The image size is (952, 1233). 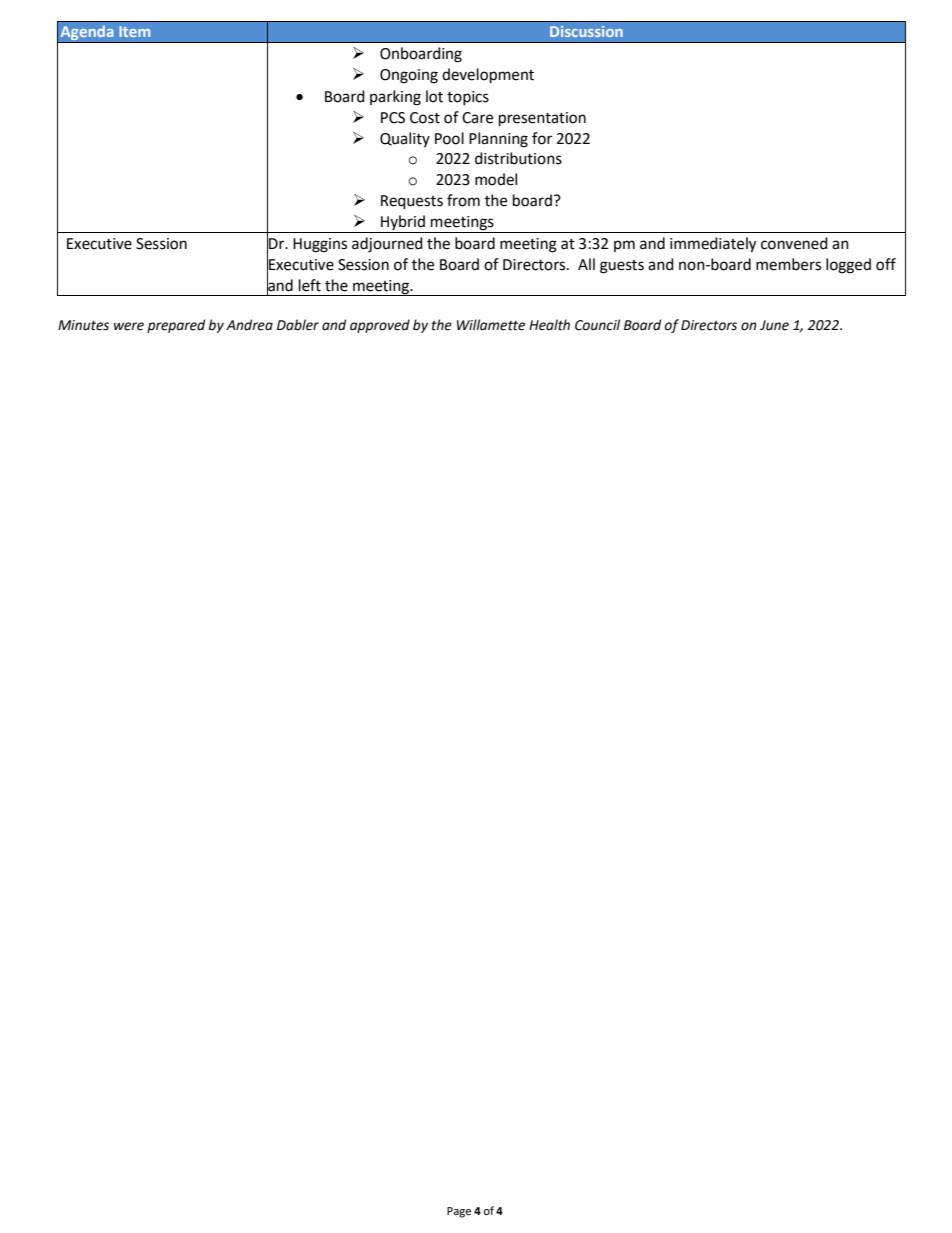 I want to click on development, so click(x=488, y=76).
